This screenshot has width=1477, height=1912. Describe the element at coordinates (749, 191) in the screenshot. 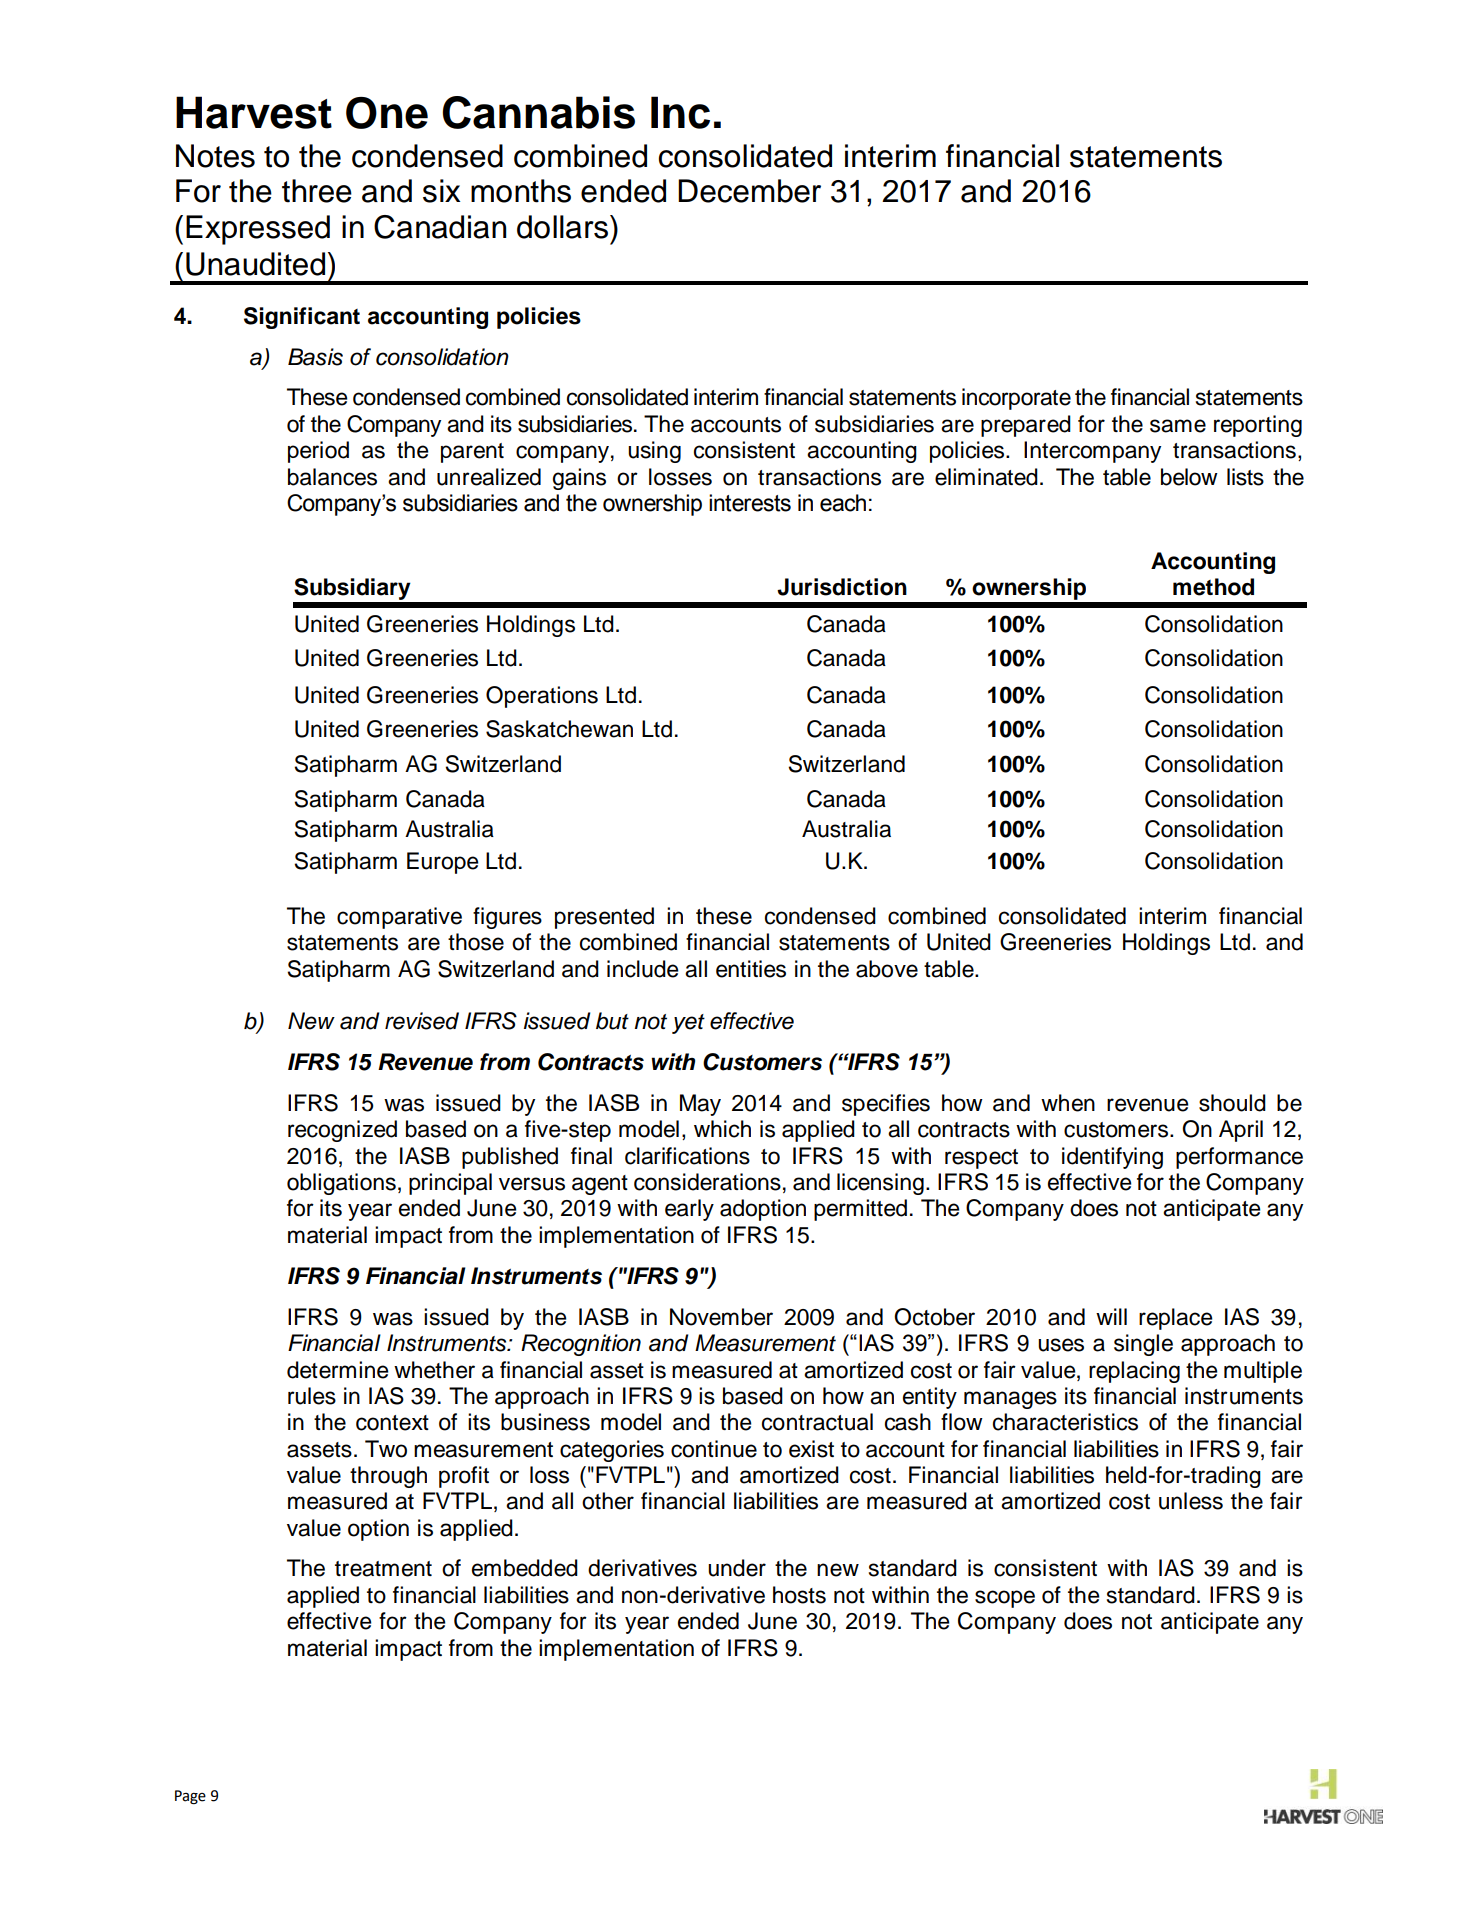

I see `December` at that location.
